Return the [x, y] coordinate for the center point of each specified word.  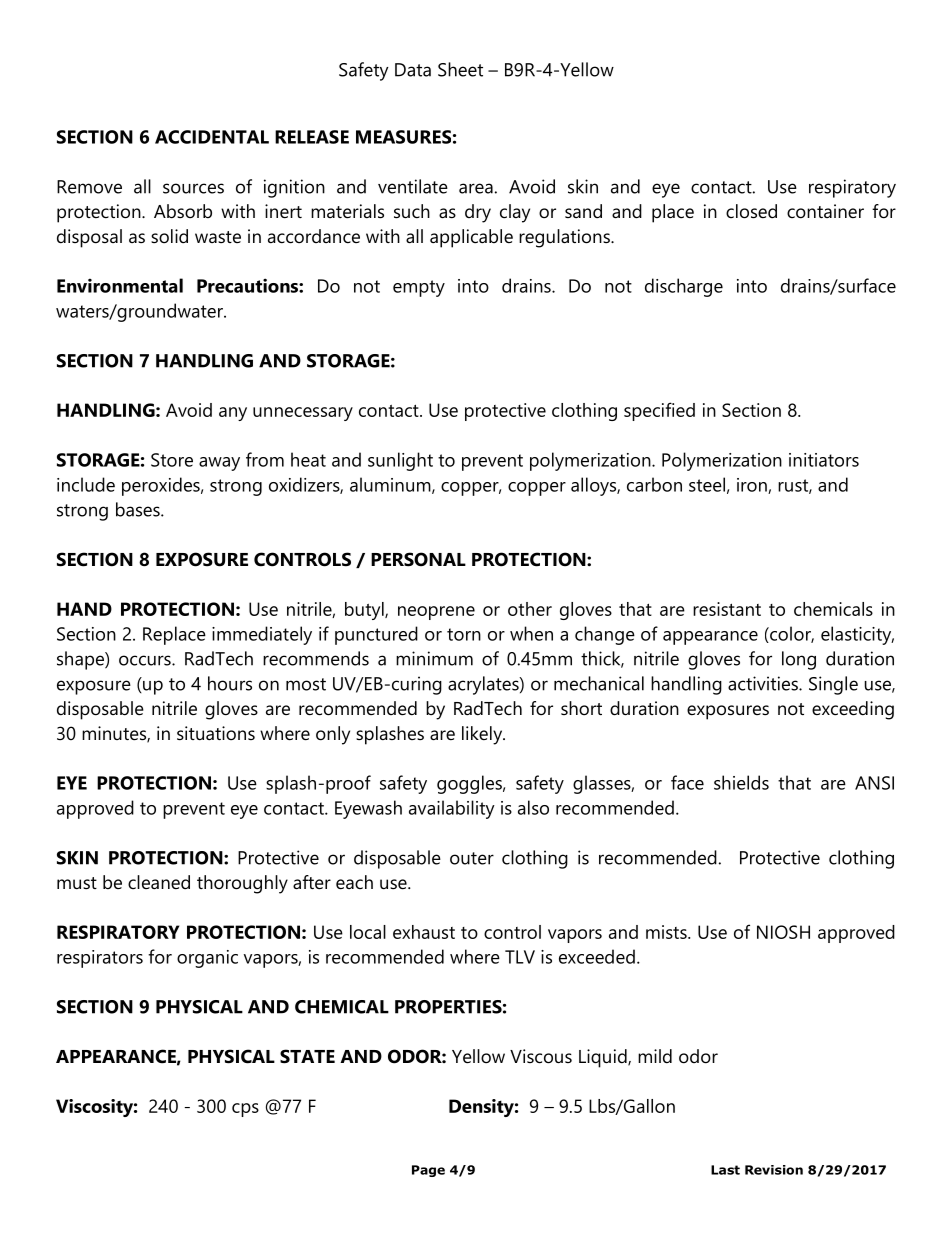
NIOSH [783, 932]
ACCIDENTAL [212, 137]
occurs [146, 660]
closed [751, 211]
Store [172, 460]
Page [428, 1171]
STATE [307, 1056]
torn [464, 634]
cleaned [159, 882]
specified [659, 411]
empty [419, 288]
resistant [727, 609]
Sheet [460, 69]
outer [472, 858]
